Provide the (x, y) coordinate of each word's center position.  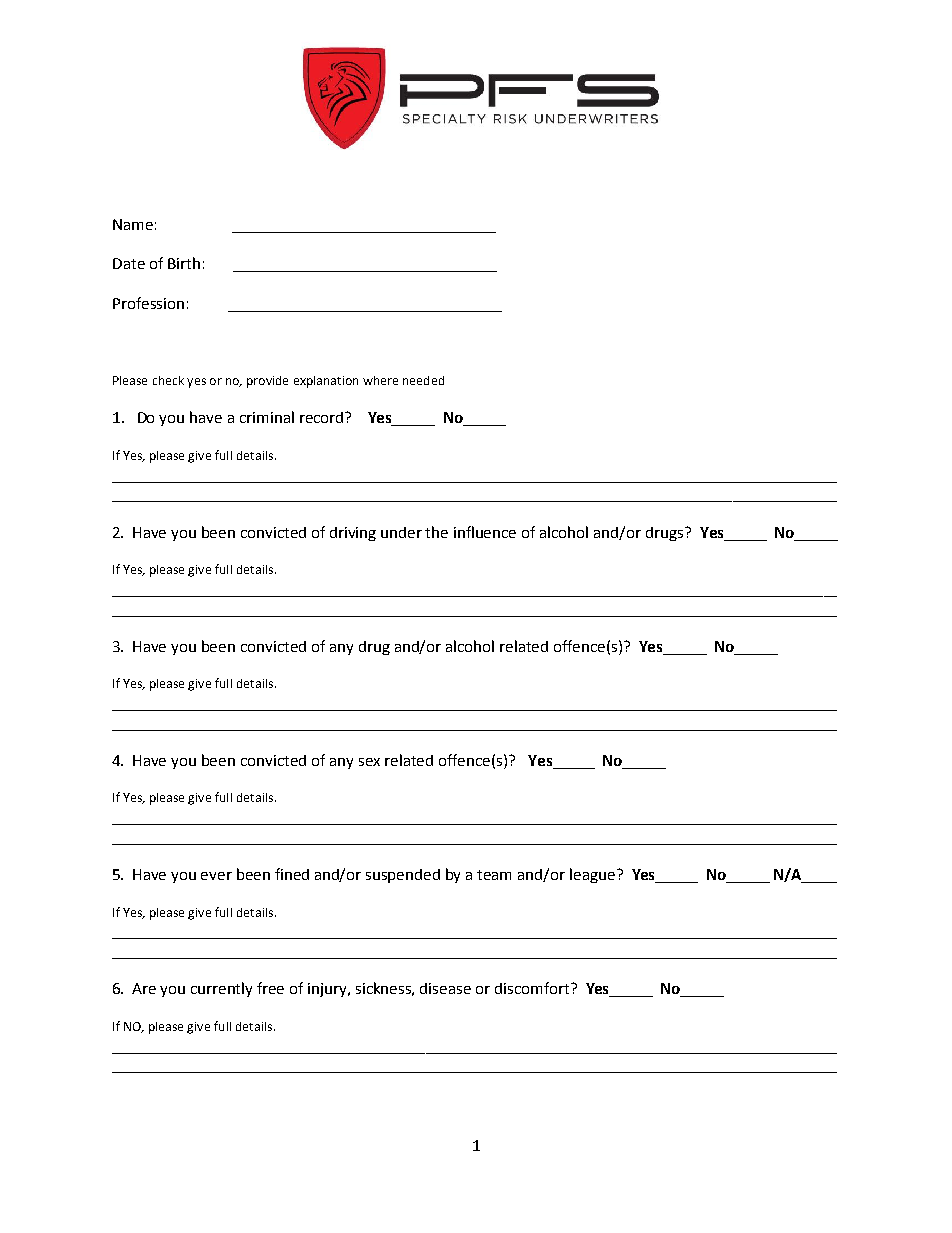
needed (423, 380)
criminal (267, 417)
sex (369, 762)
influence (485, 532)
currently (221, 989)
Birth (184, 263)
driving (353, 534)
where (380, 380)
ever (216, 876)
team (494, 875)
